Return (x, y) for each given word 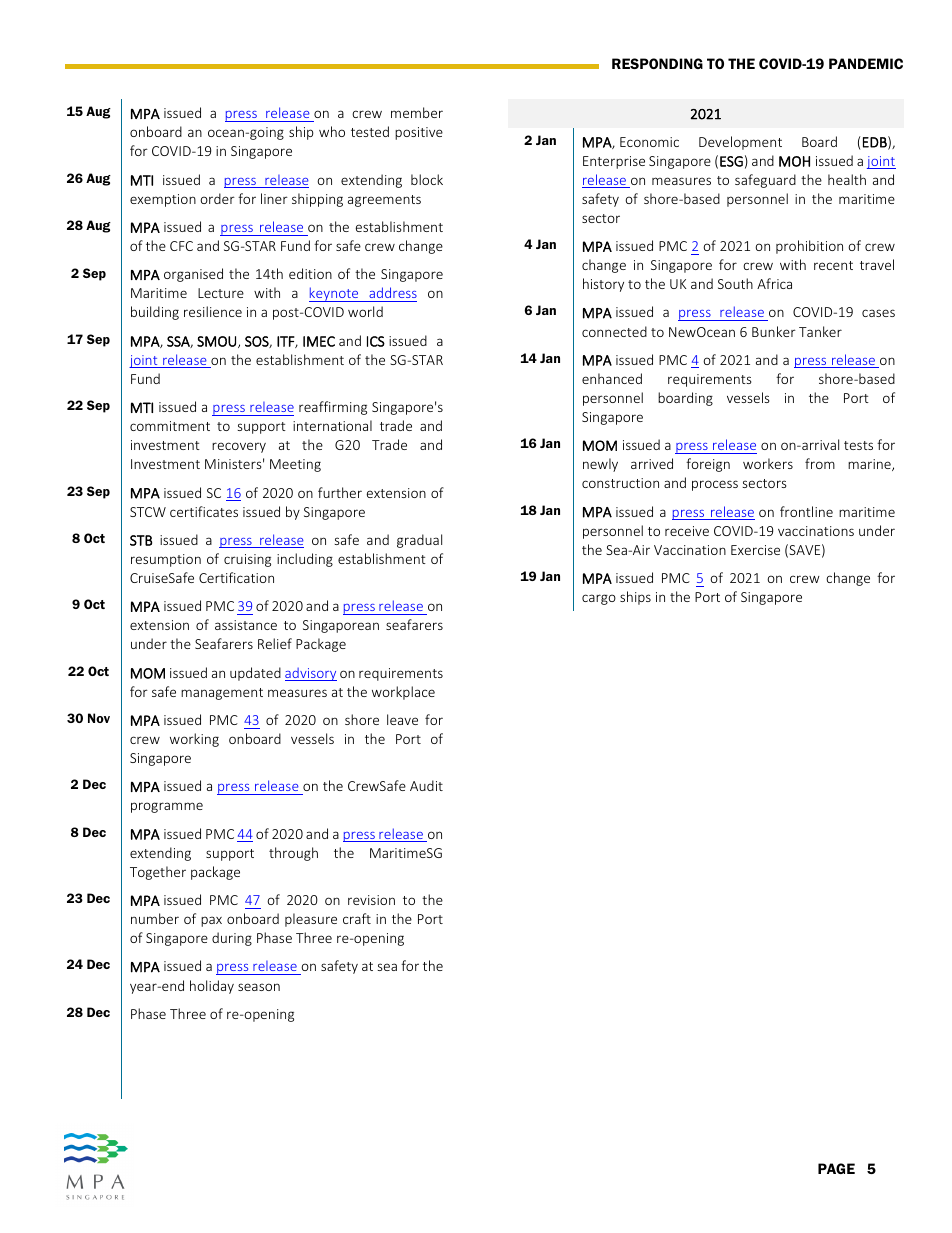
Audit (426, 785)
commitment (170, 426)
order (217, 198)
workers (768, 463)
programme (167, 807)
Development (740, 143)
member (417, 112)
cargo (599, 599)
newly (600, 465)
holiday (212, 987)
